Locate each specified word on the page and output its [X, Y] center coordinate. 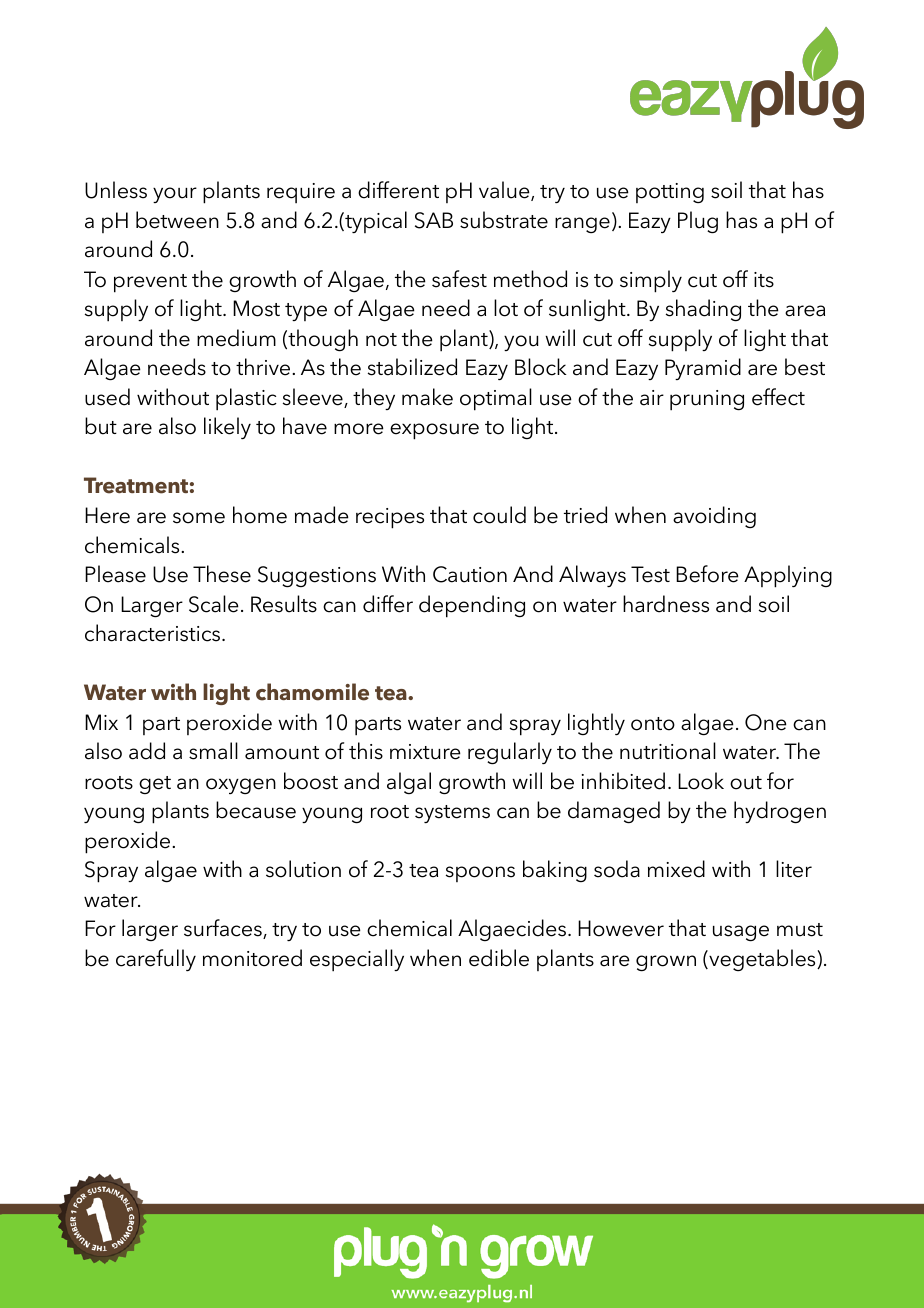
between [177, 220]
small [213, 751]
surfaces [224, 929]
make [427, 397]
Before [707, 574]
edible [499, 958]
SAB [434, 220]
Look [701, 781]
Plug [698, 222]
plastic [246, 399]
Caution [470, 574]
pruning [707, 400]
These [222, 574]
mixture [425, 752]
